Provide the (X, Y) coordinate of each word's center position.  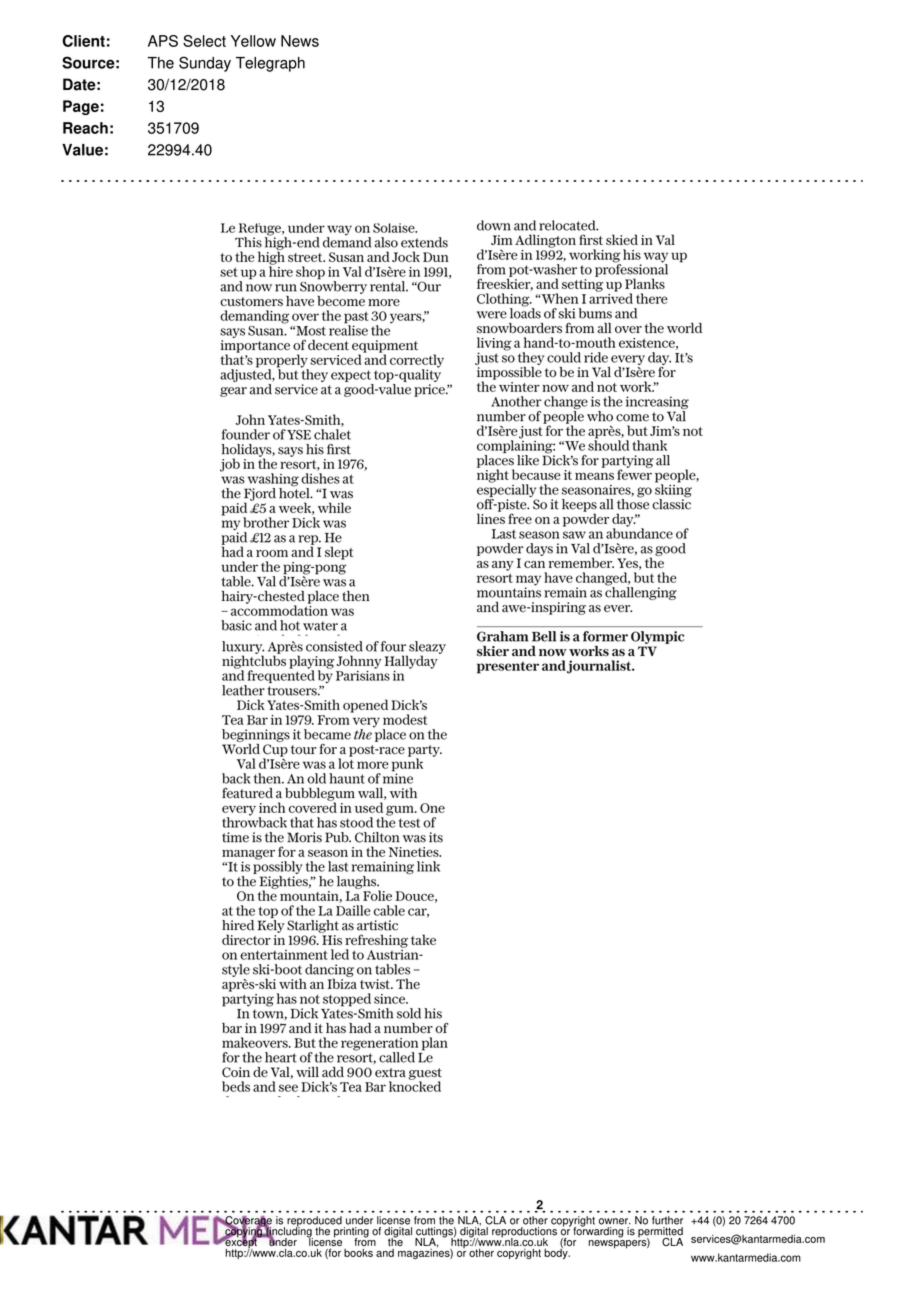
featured (247, 792)
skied (622, 239)
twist (376, 984)
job (230, 465)
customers (251, 302)
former (605, 636)
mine (398, 777)
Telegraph (270, 64)
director (246, 939)
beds (236, 1086)
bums (595, 313)
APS (163, 41)
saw (574, 535)
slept (339, 553)
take (423, 939)
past (356, 319)
